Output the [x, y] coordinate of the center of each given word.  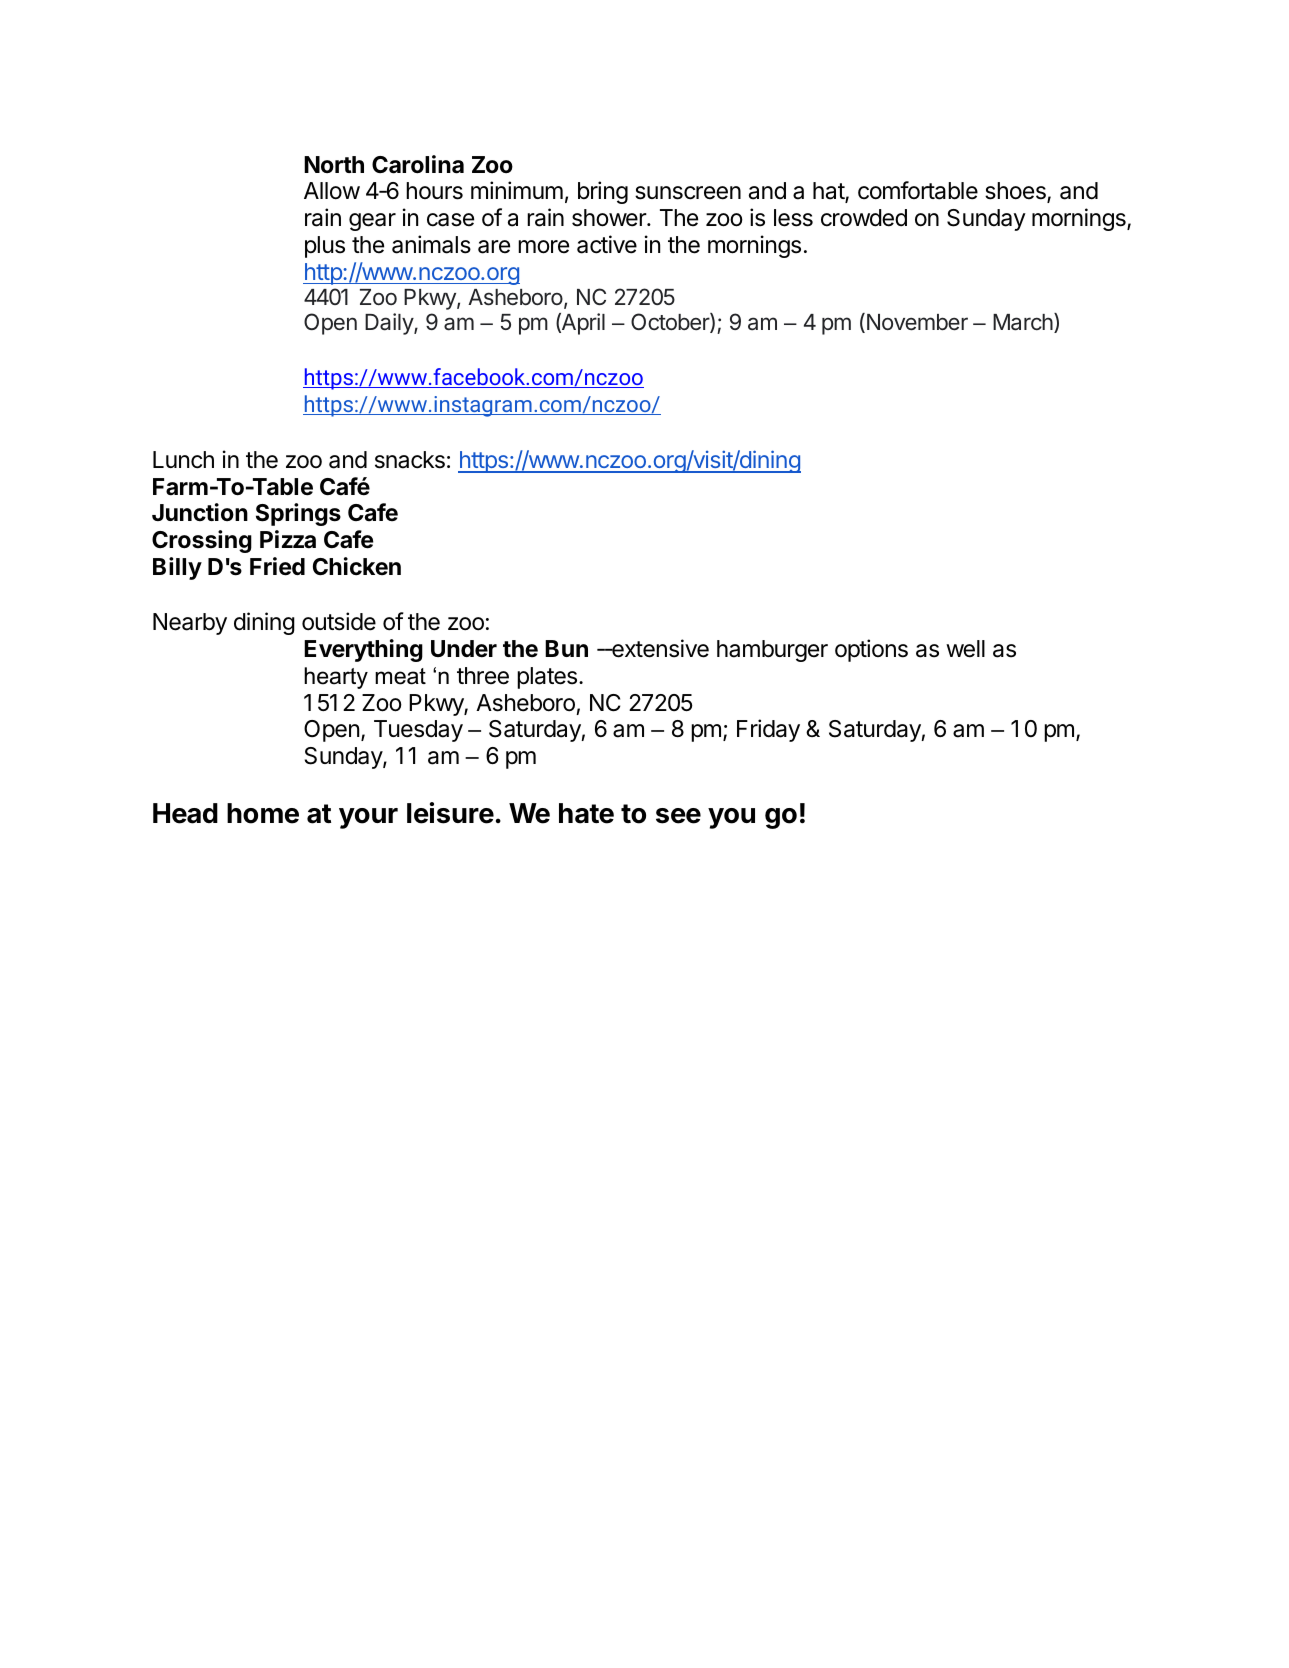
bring [603, 192]
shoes [1016, 192]
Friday [768, 730]
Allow [332, 191]
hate [586, 813]
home [263, 813]
